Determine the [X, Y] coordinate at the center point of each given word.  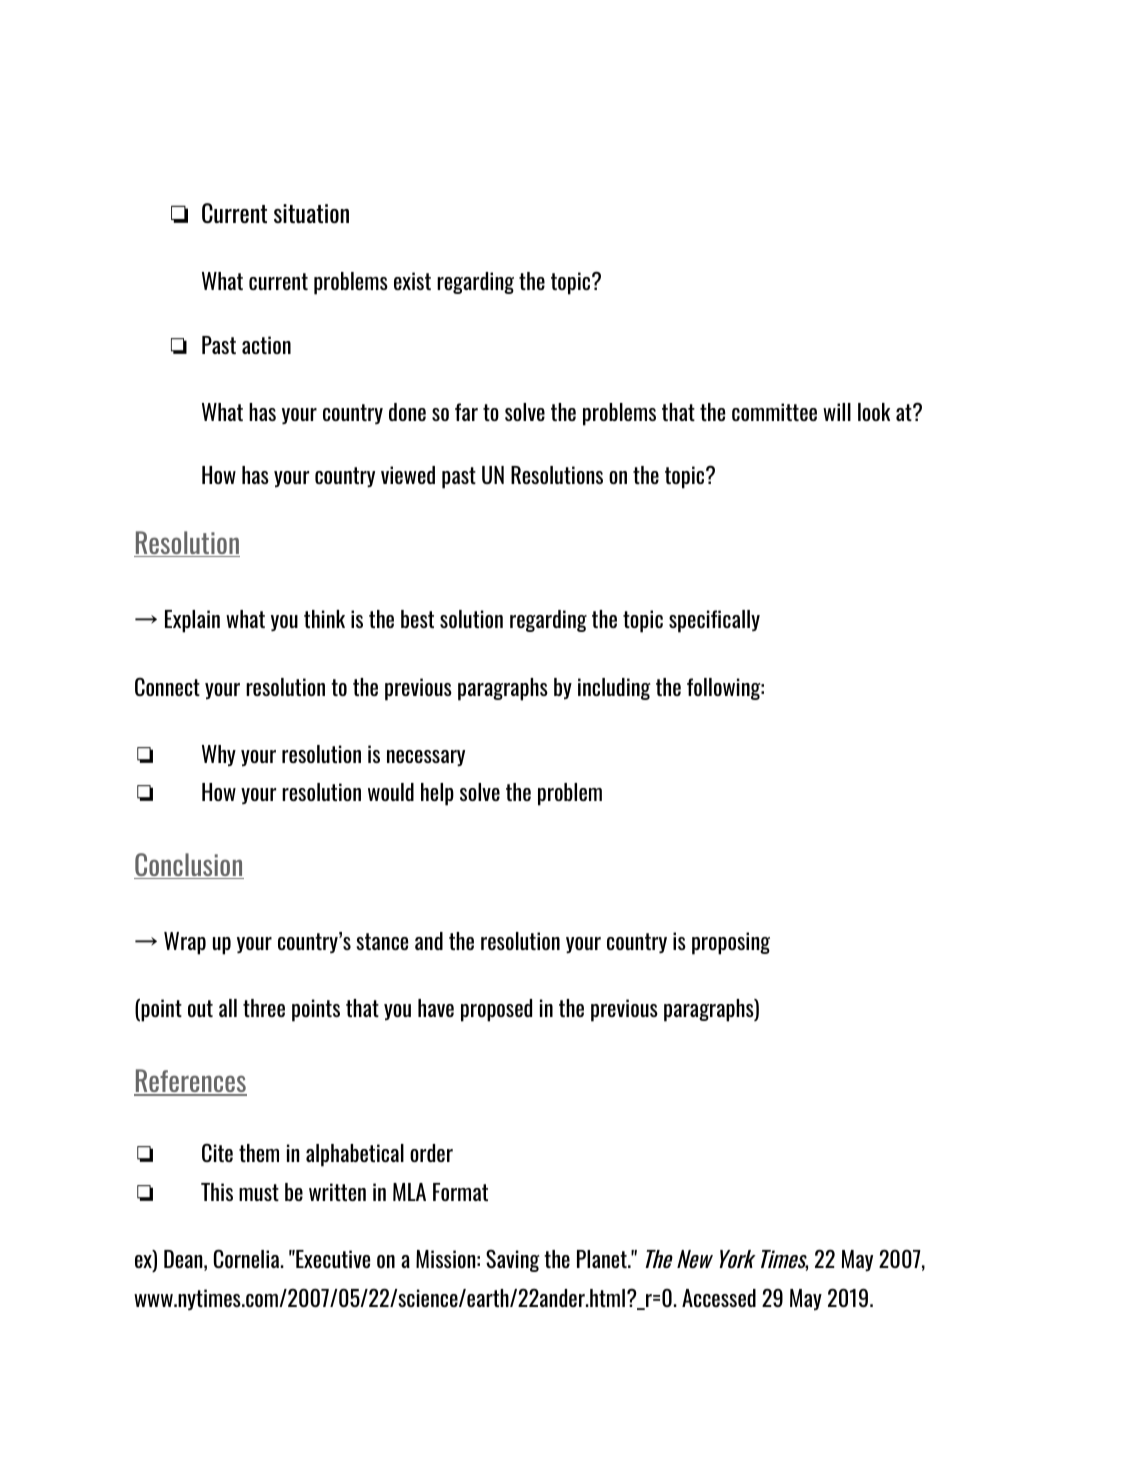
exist [412, 281]
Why [219, 756]
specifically [714, 621]
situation [311, 213]
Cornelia [248, 1258]
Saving [513, 1260]
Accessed [719, 1298]
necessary [426, 758]
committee [774, 412]
